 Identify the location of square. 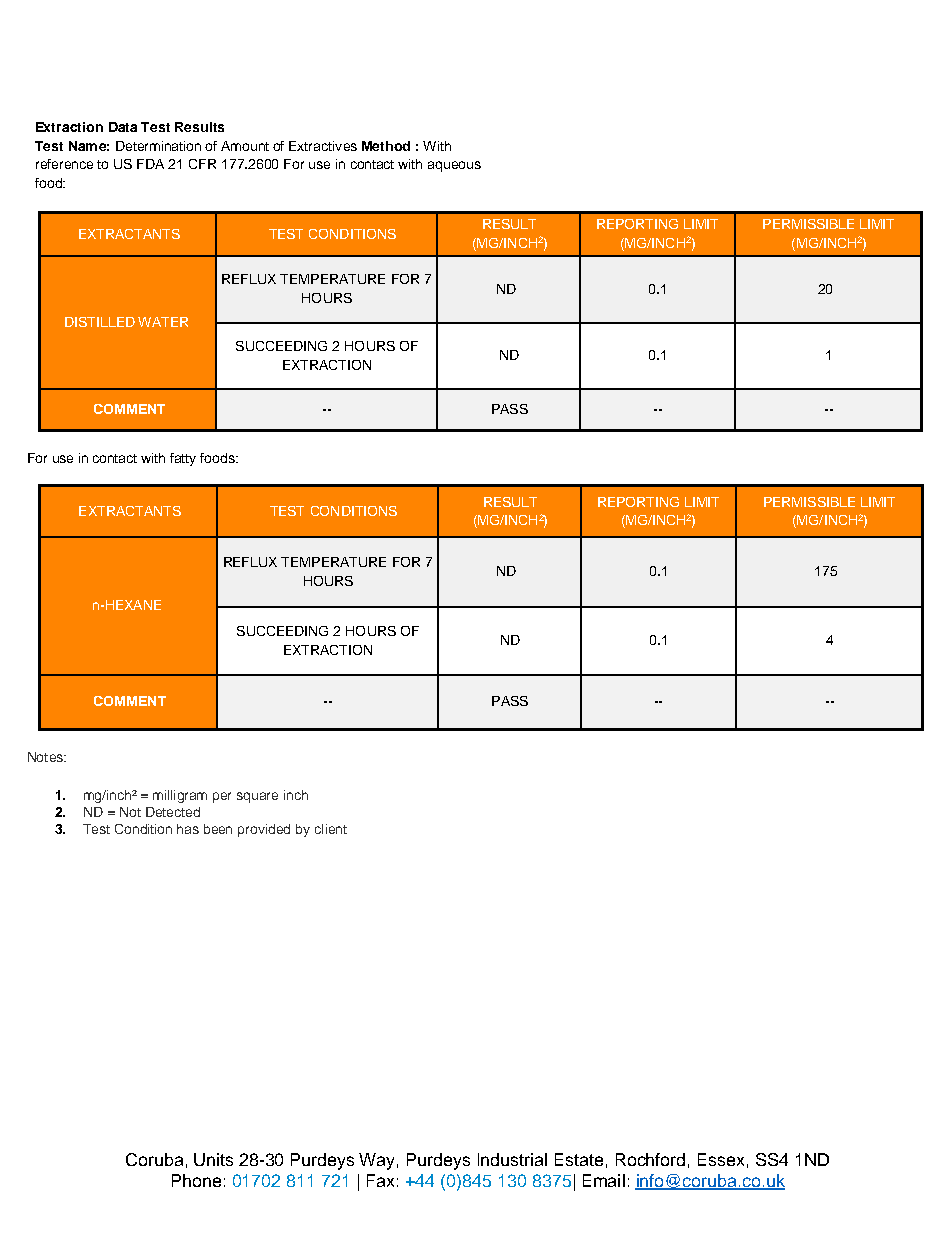
(257, 797).
